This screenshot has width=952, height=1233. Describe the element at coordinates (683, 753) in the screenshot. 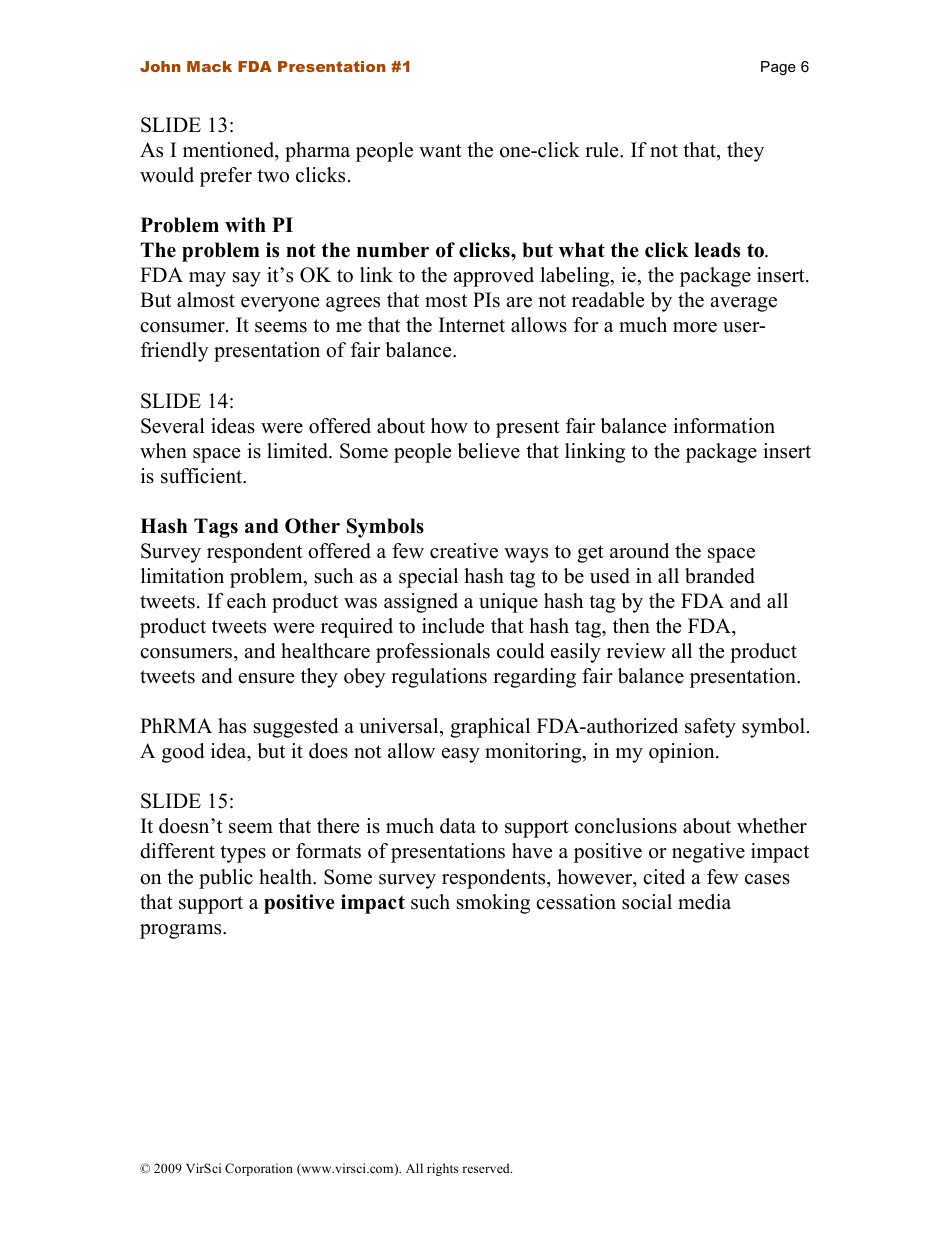

I see `opinion` at that location.
